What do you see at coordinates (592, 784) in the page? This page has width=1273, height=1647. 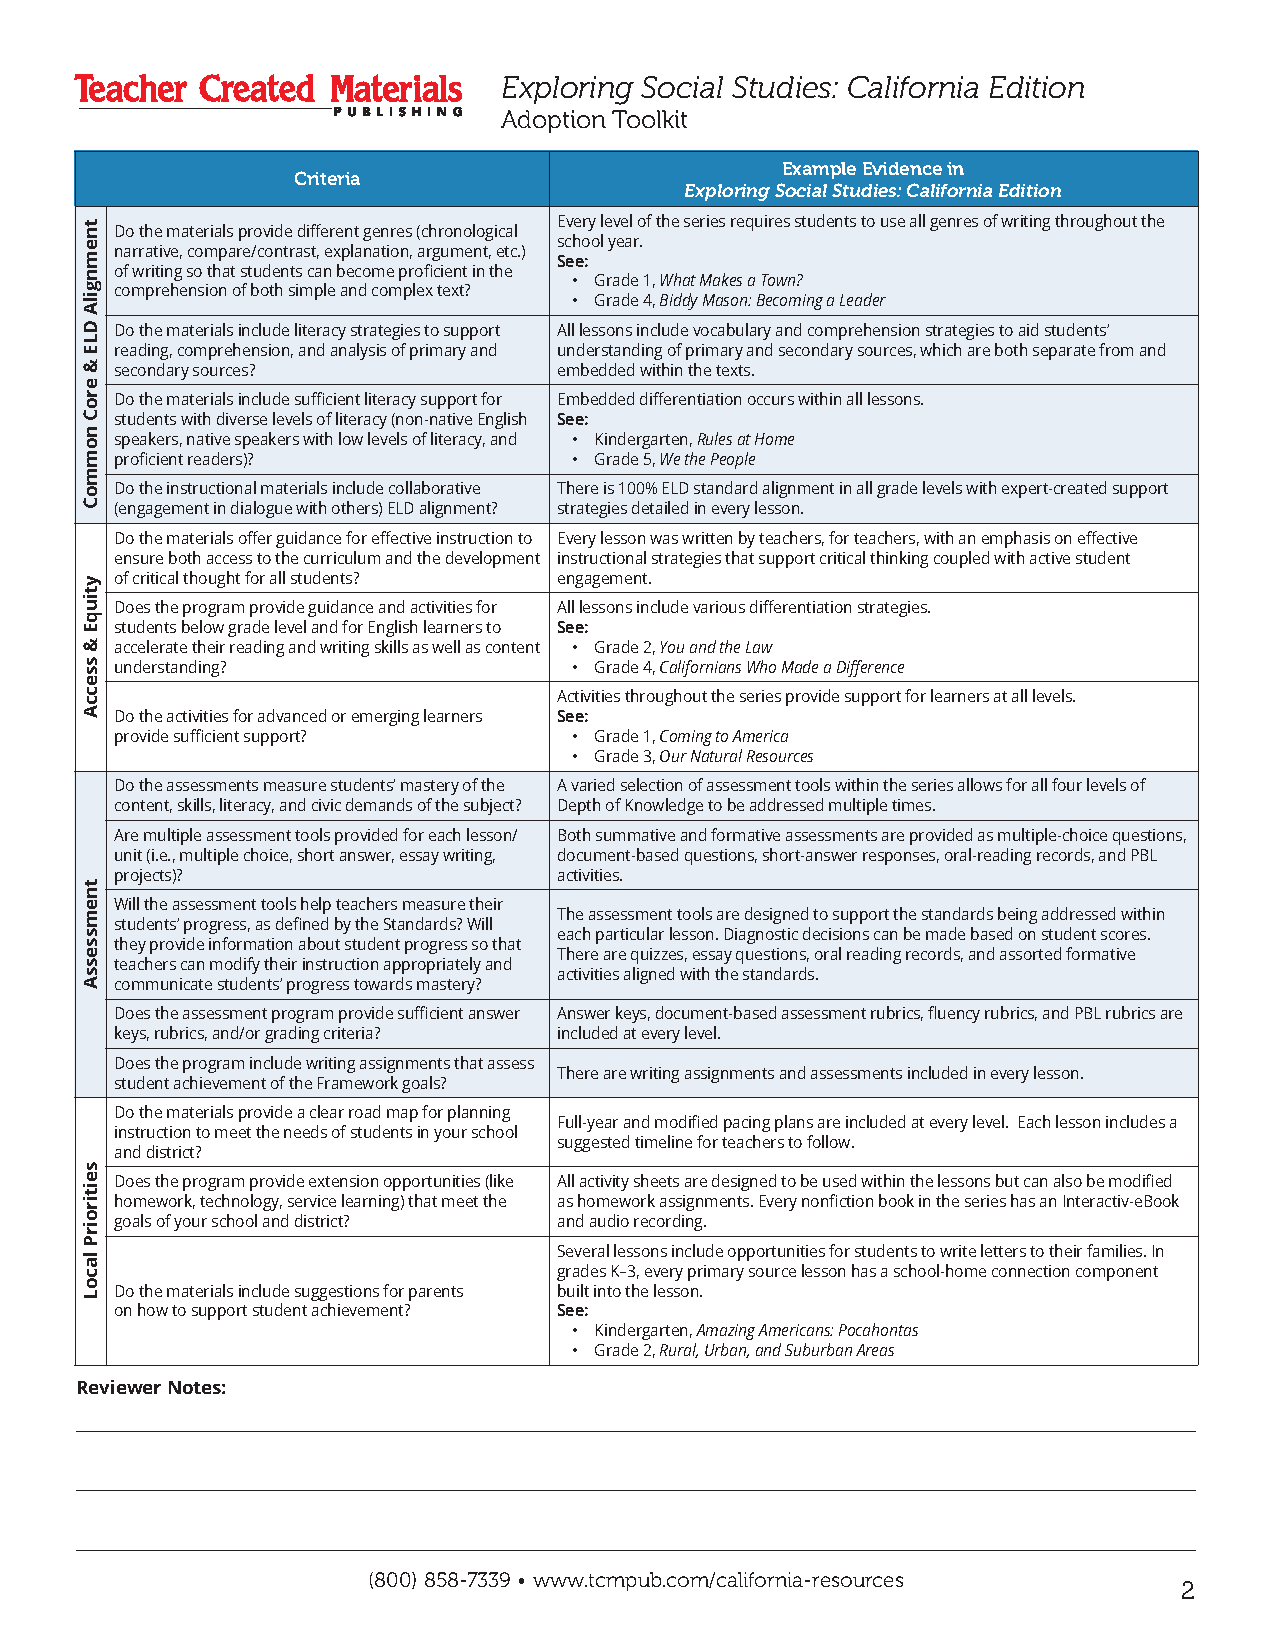 I see `varied` at bounding box center [592, 784].
